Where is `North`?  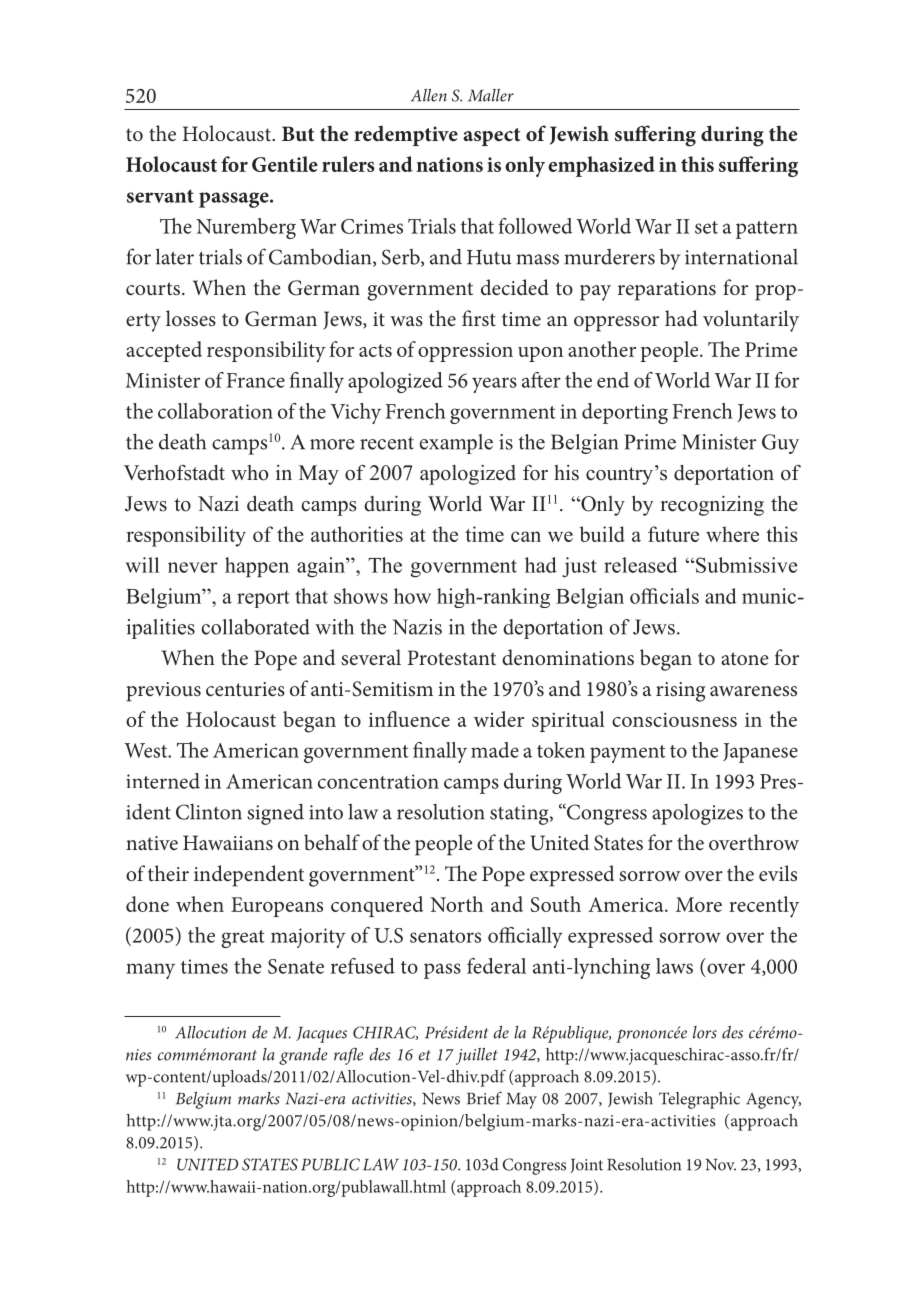
North is located at coordinates (456, 904).
